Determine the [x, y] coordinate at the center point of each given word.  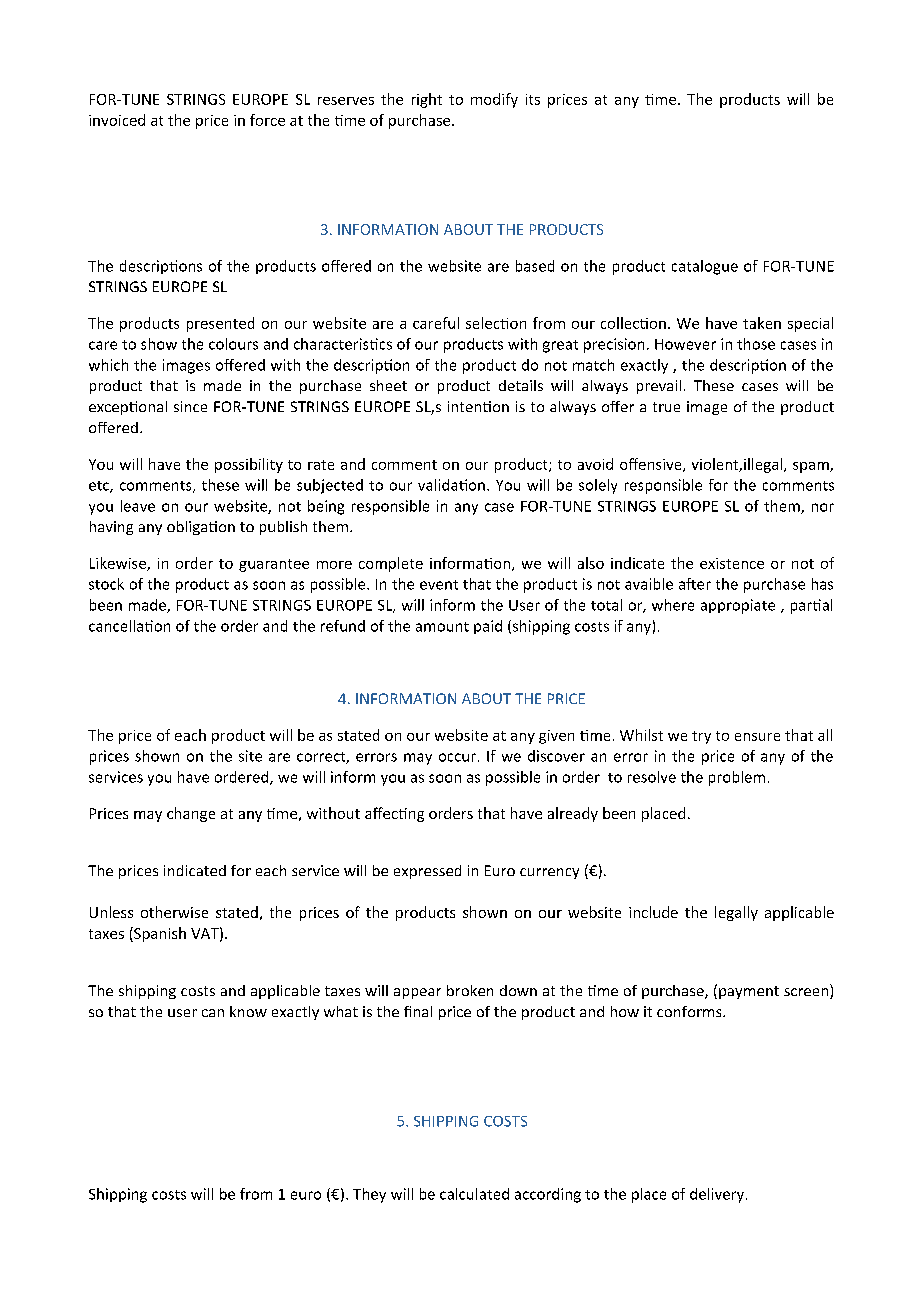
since [190, 406]
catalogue [705, 267]
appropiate [738, 606]
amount [442, 627]
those [756, 344]
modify [494, 100]
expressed [427, 872]
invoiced [117, 120]
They [369, 1195]
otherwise [174, 912]
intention [478, 406]
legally [736, 913]
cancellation [129, 626]
